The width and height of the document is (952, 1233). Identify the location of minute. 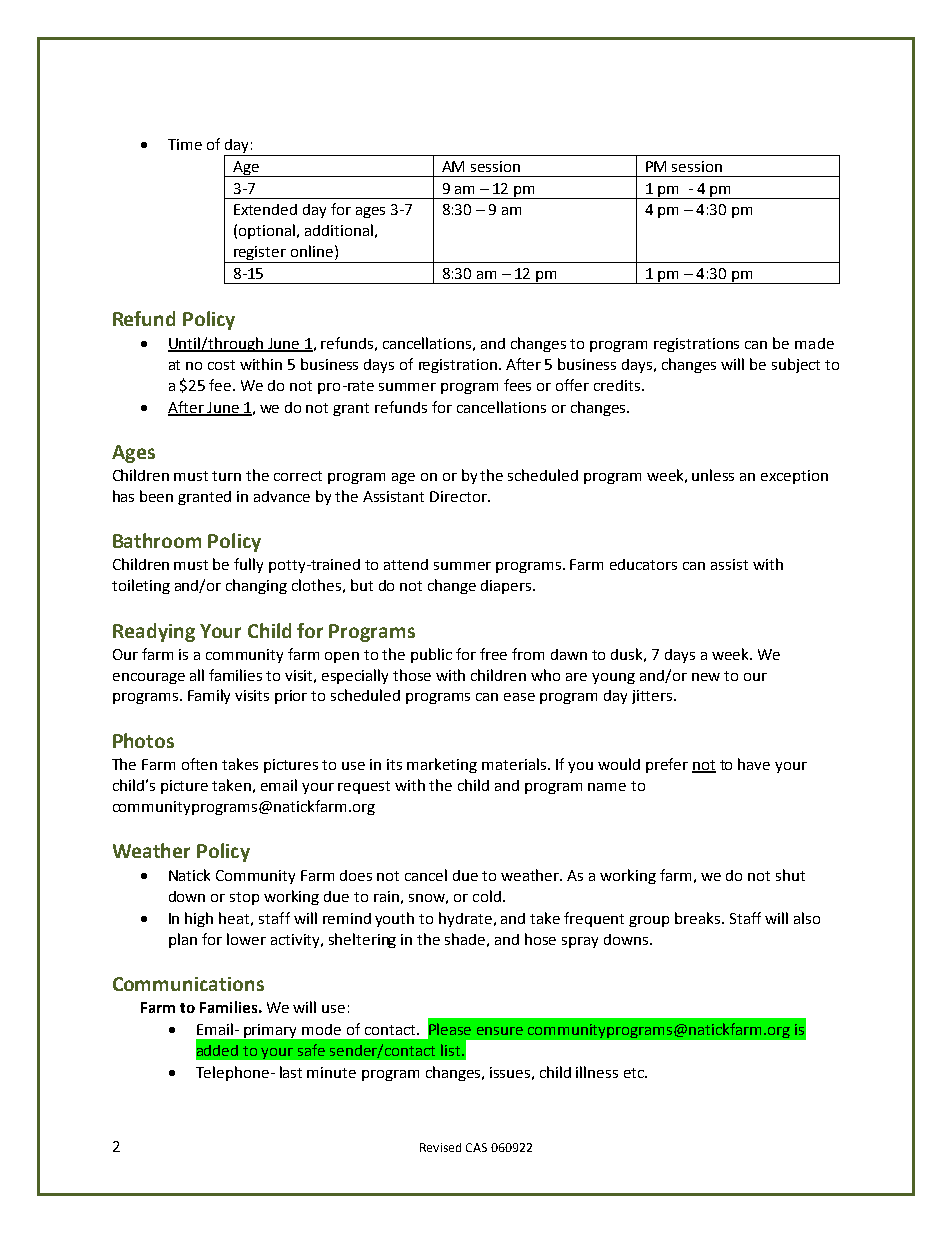
(331, 1072).
